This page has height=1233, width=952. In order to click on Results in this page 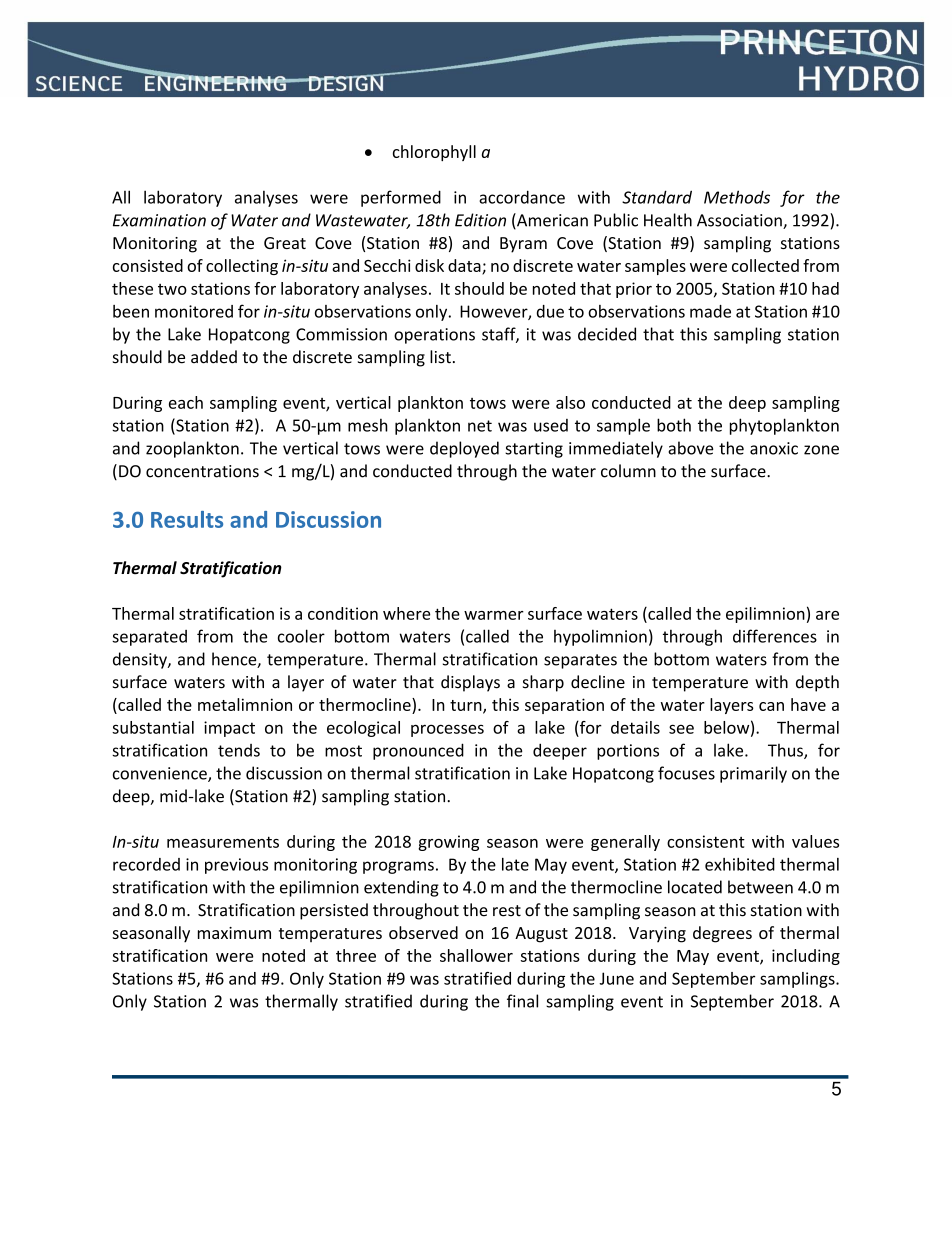, I will do `click(187, 519)`.
